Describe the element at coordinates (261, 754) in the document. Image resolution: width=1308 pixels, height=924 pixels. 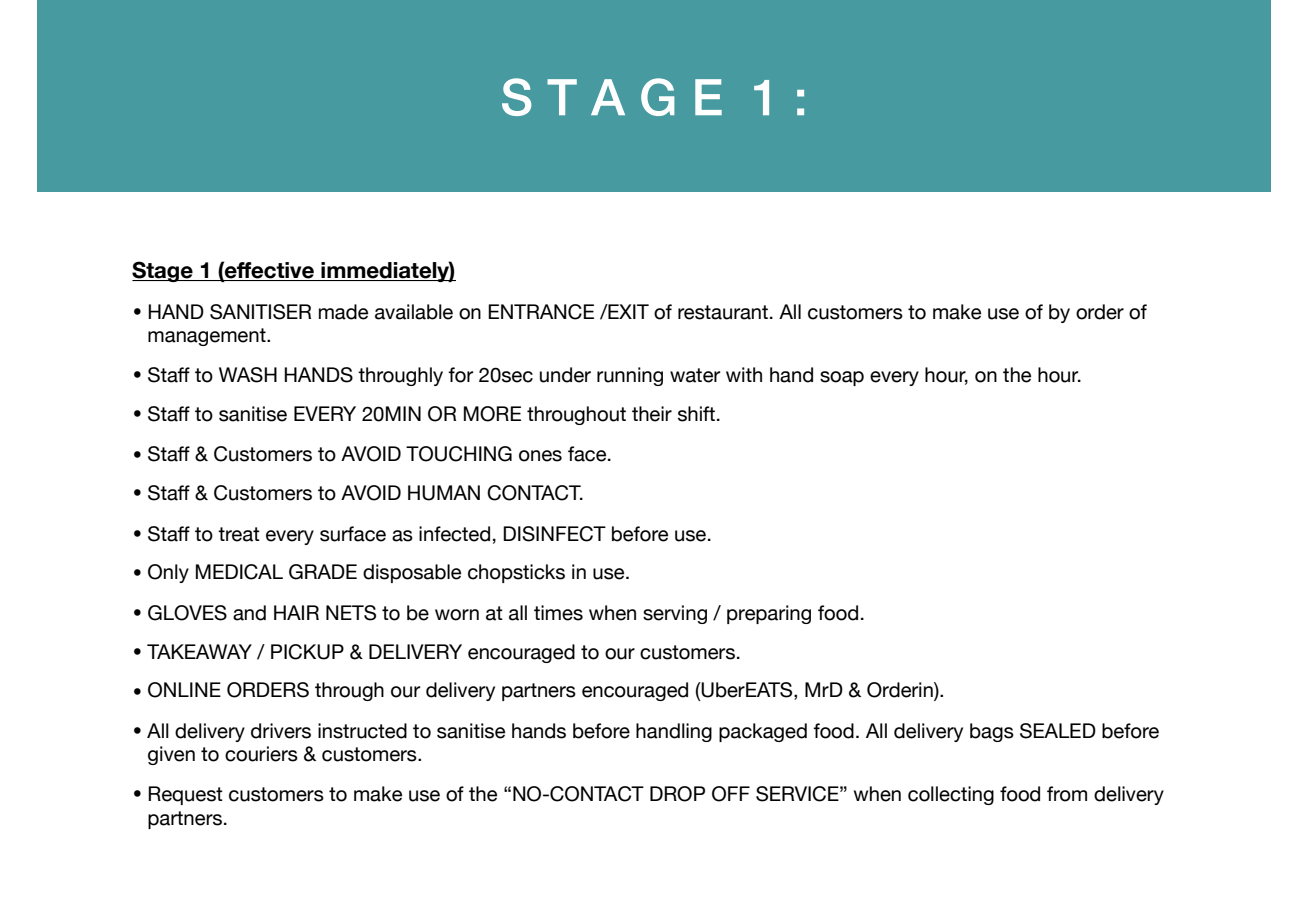
I see `couriers` at that location.
